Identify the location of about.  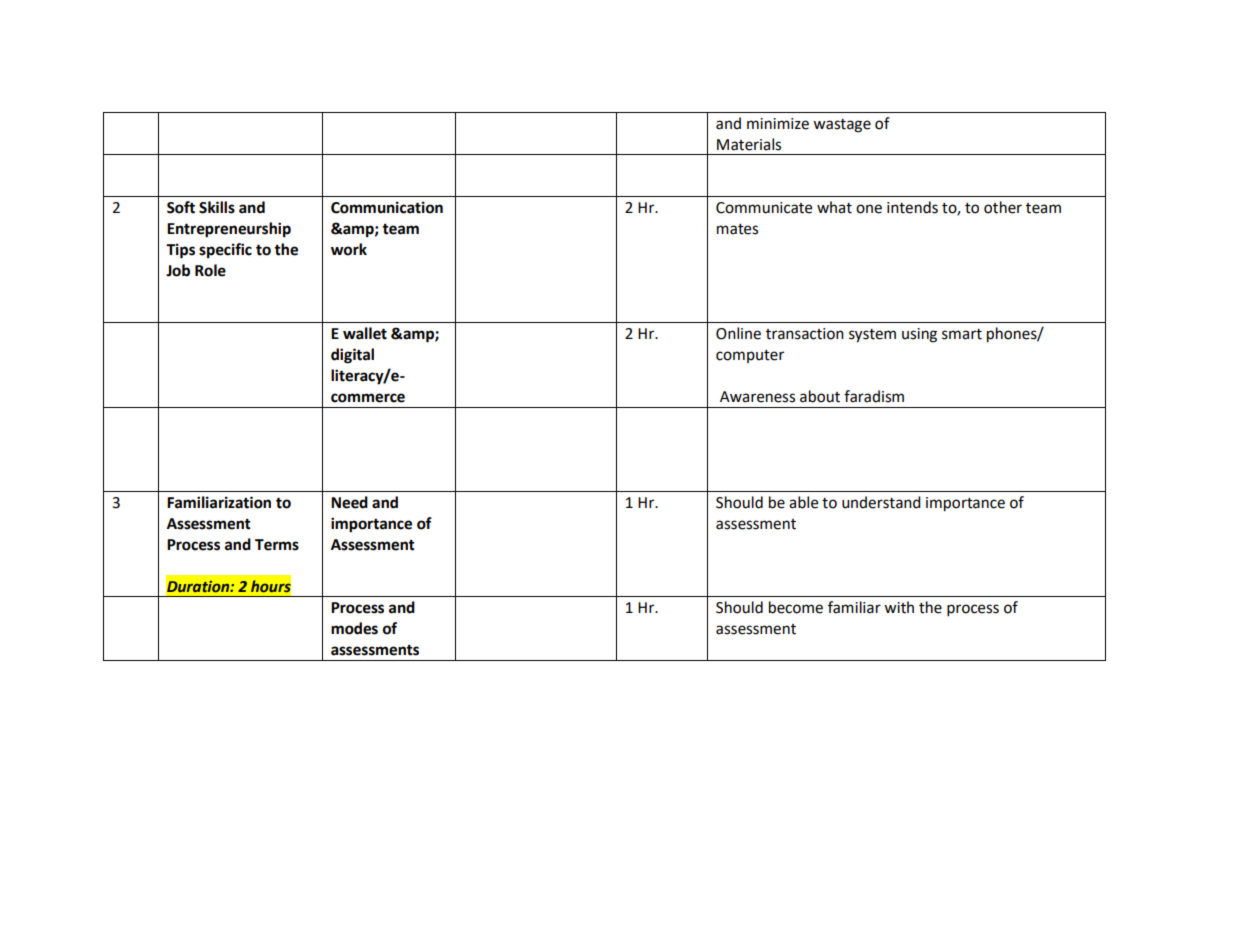
(820, 396).
